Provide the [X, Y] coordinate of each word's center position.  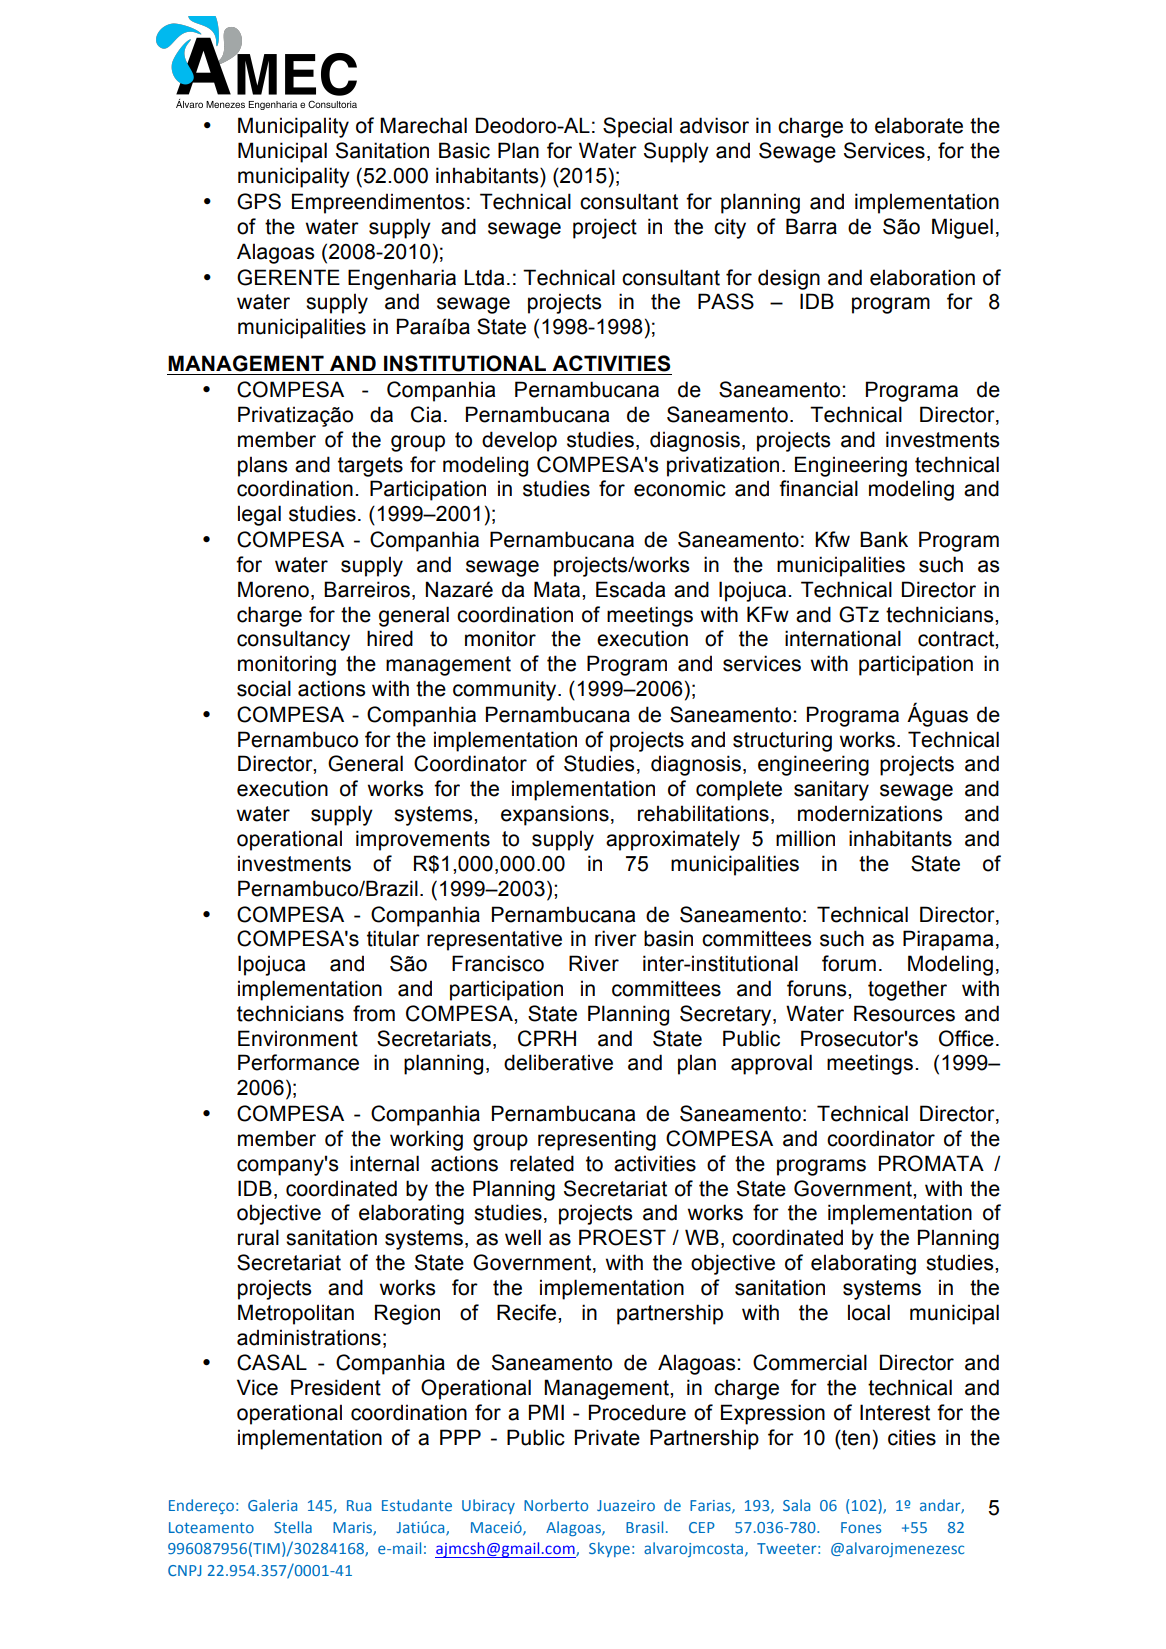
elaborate [919, 125]
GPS [259, 201]
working [426, 1140]
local [869, 1312]
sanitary [831, 790]
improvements [423, 840]
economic [680, 488]
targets [370, 467]
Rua [359, 1505]
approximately [673, 840]
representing [597, 1140]
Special [637, 127]
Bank [884, 539]
